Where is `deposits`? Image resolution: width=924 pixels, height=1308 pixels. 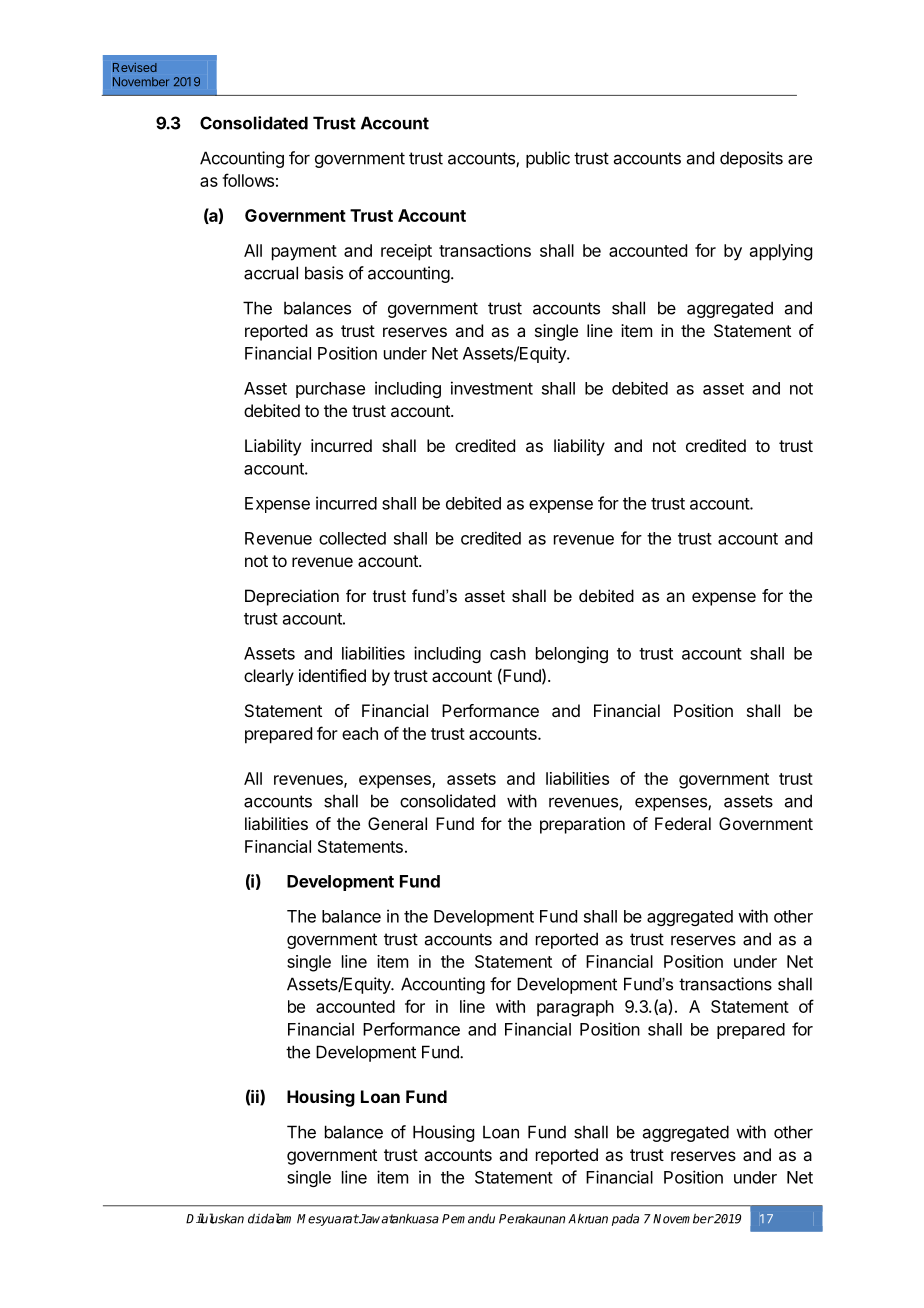 deposits is located at coordinates (751, 159).
